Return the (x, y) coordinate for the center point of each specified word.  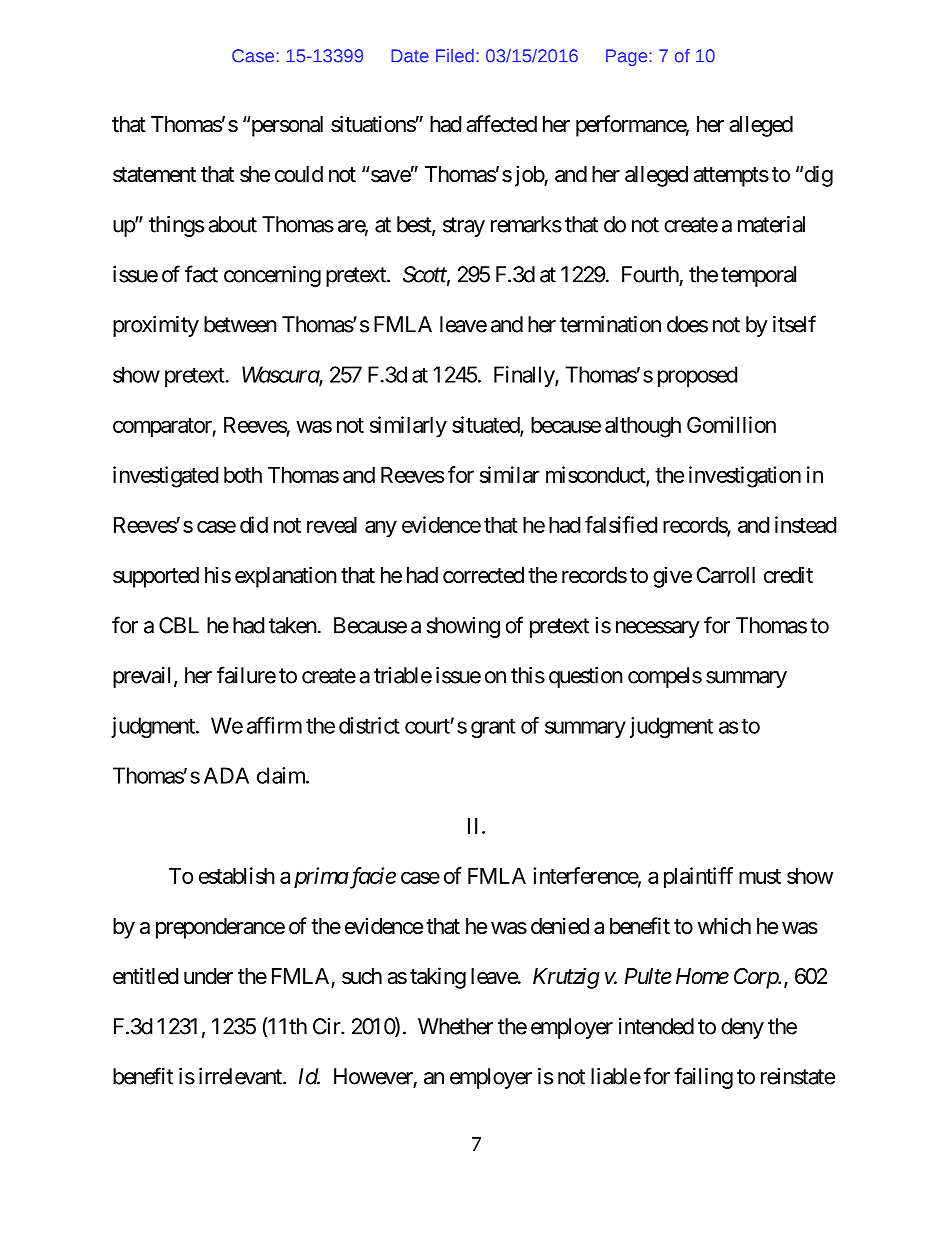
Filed (455, 56)
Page (626, 57)
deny (742, 1028)
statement (154, 175)
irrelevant (241, 1076)
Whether (455, 1026)
